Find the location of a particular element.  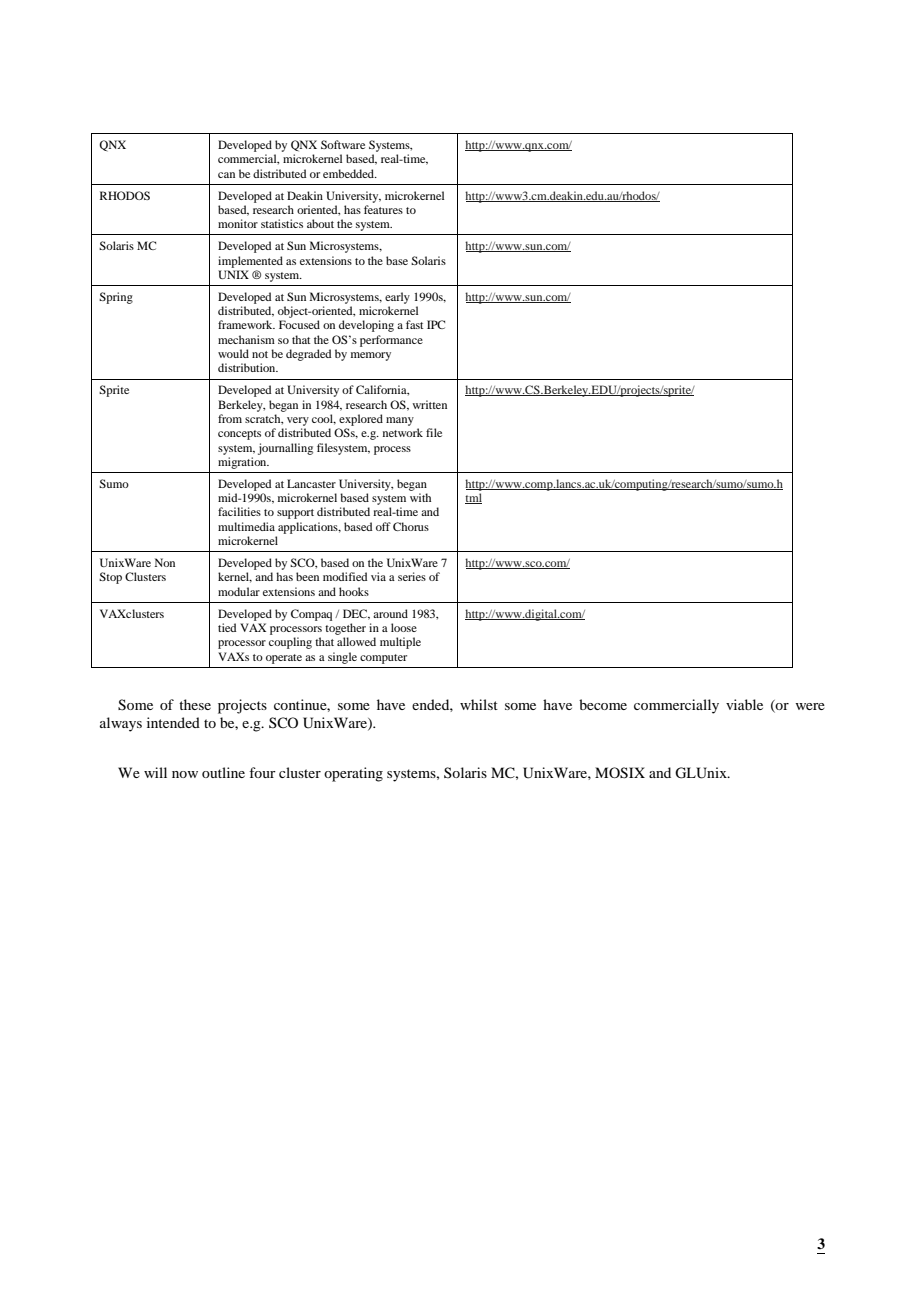

embedded is located at coordinates (350, 173).
